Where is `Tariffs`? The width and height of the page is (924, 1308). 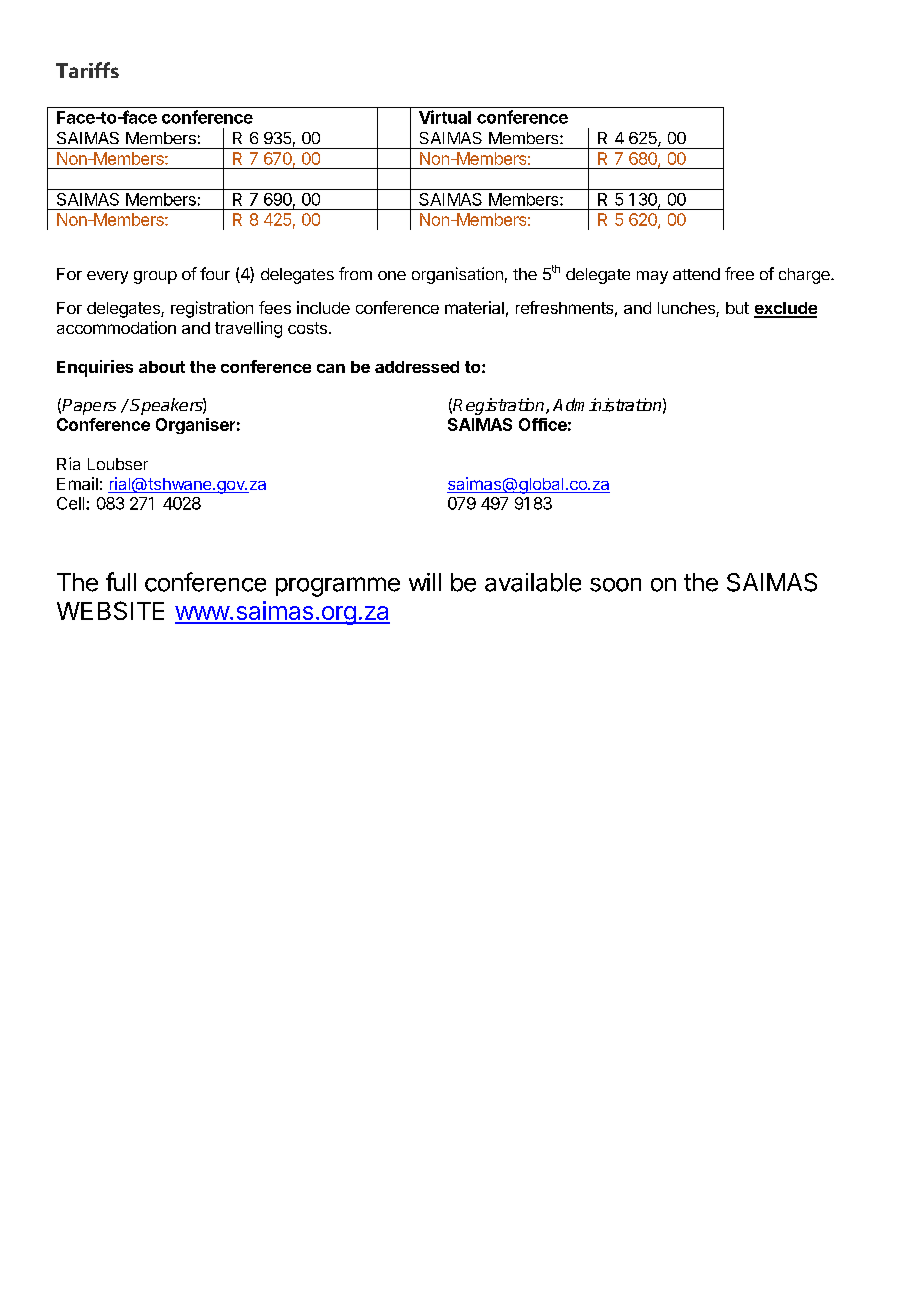
Tariffs is located at coordinates (87, 70).
